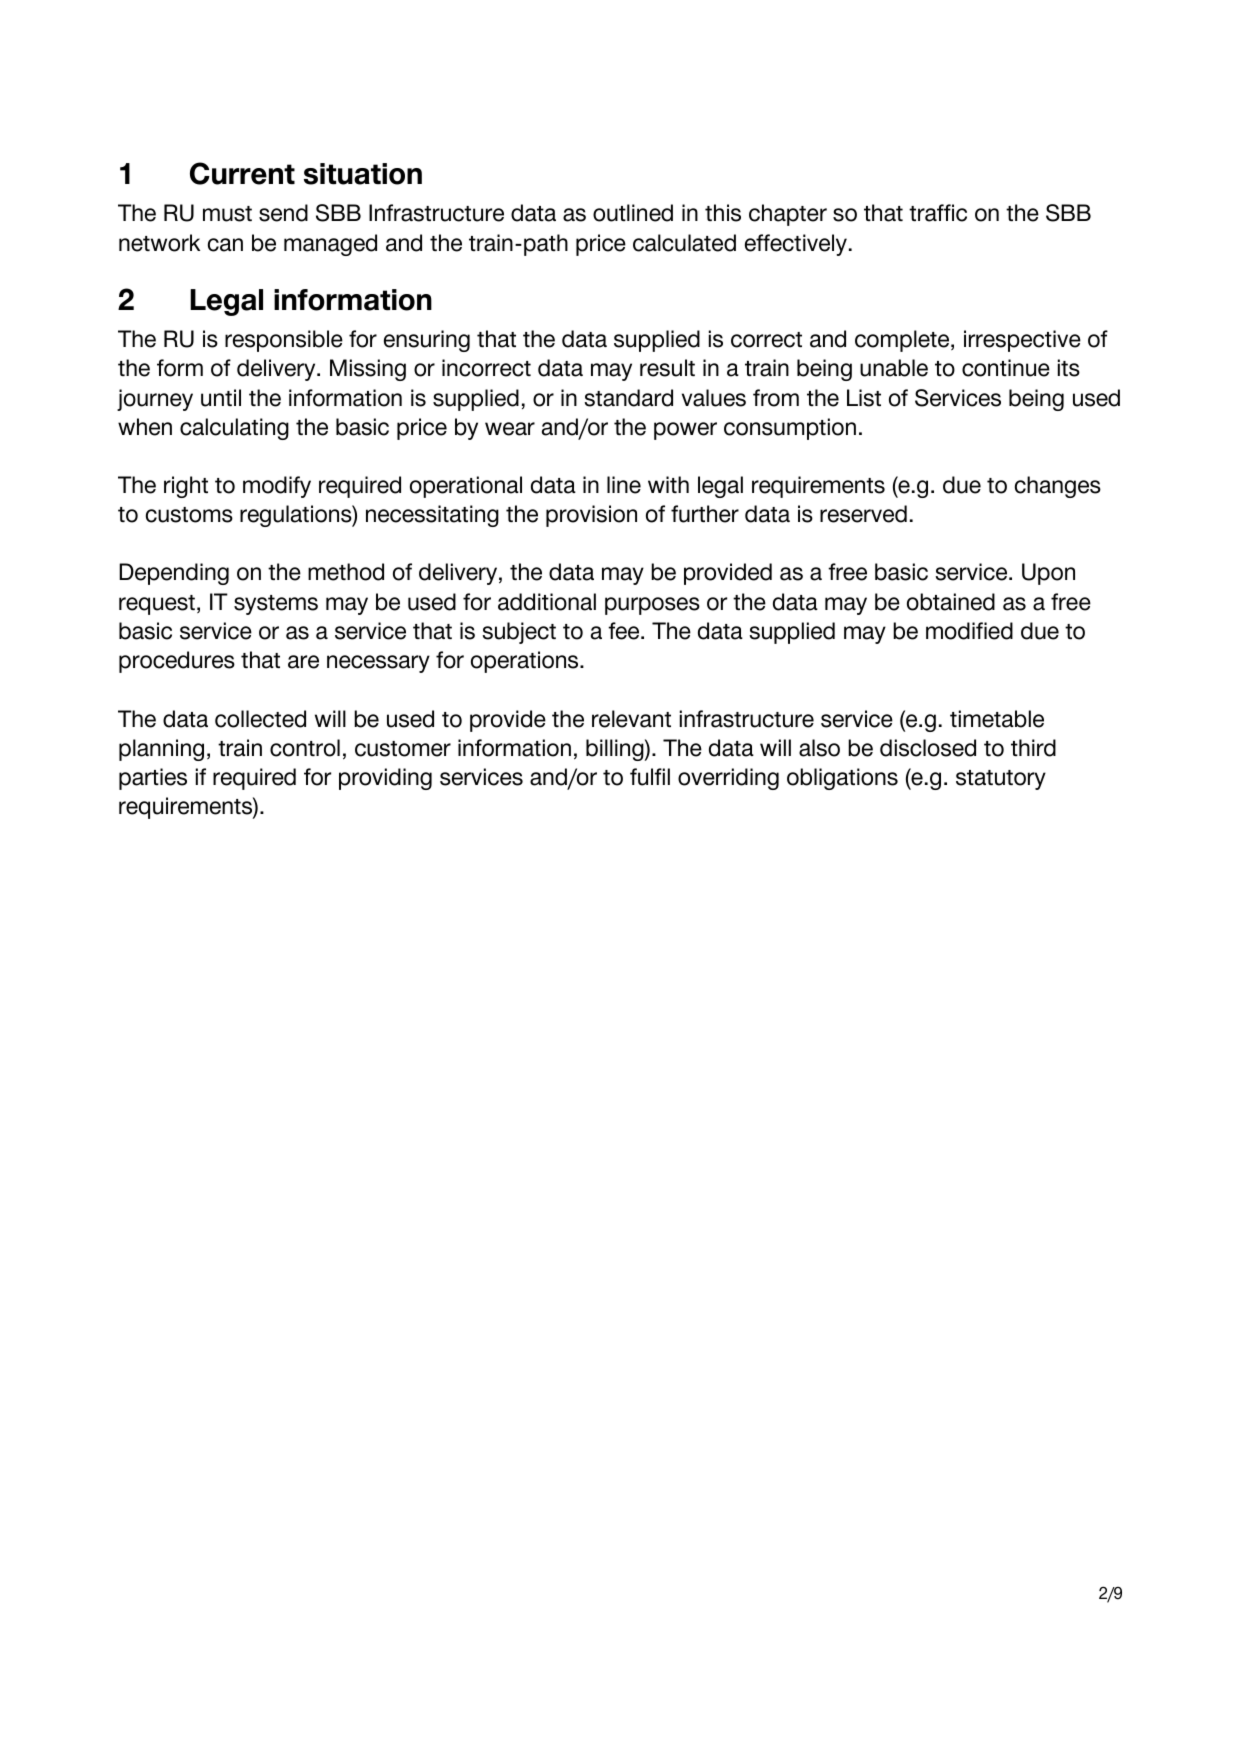  Describe the element at coordinates (174, 574) in the image. I see `Depending` at that location.
